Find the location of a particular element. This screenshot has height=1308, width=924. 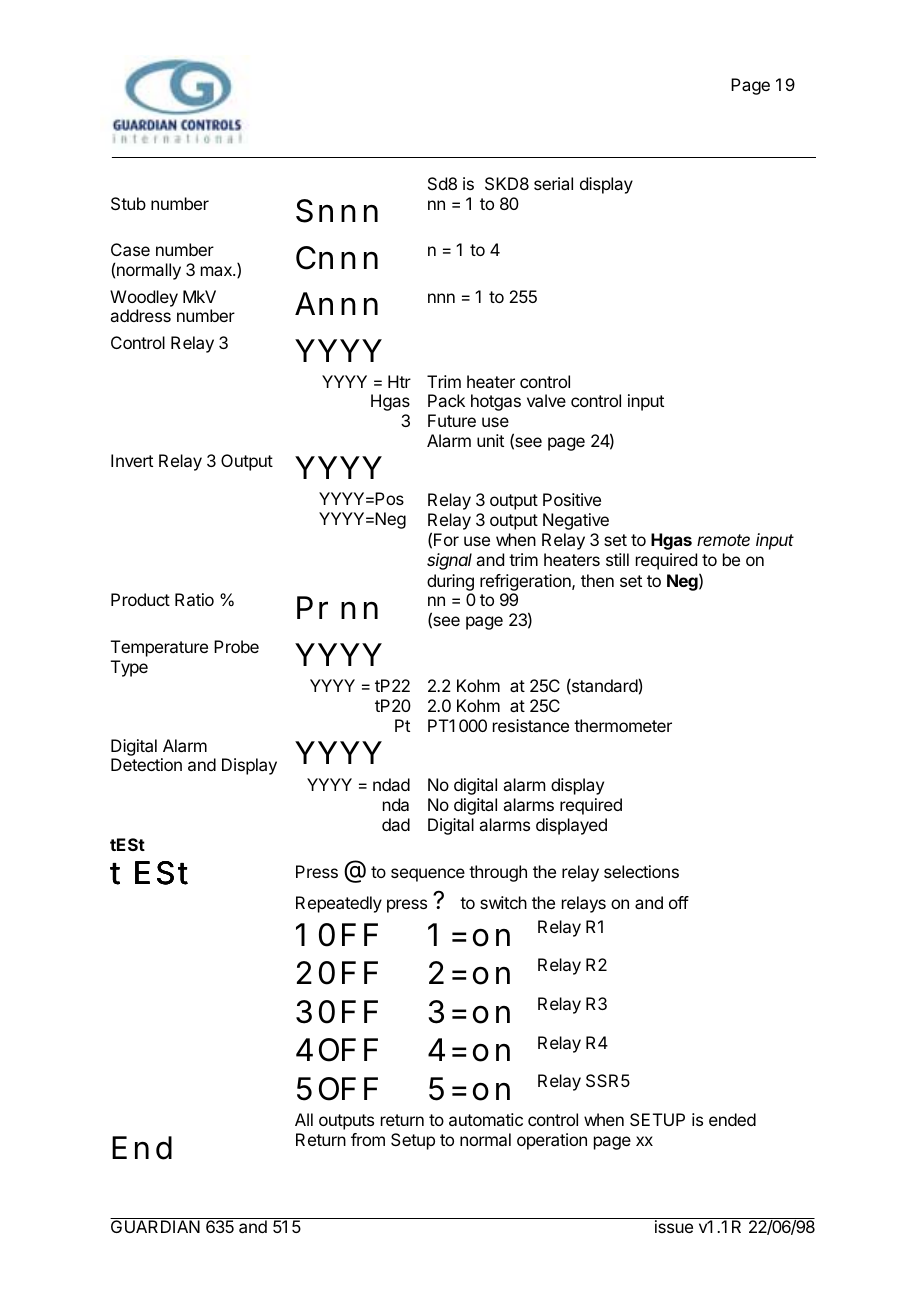

GUARDIAN is located at coordinates (155, 1226).
